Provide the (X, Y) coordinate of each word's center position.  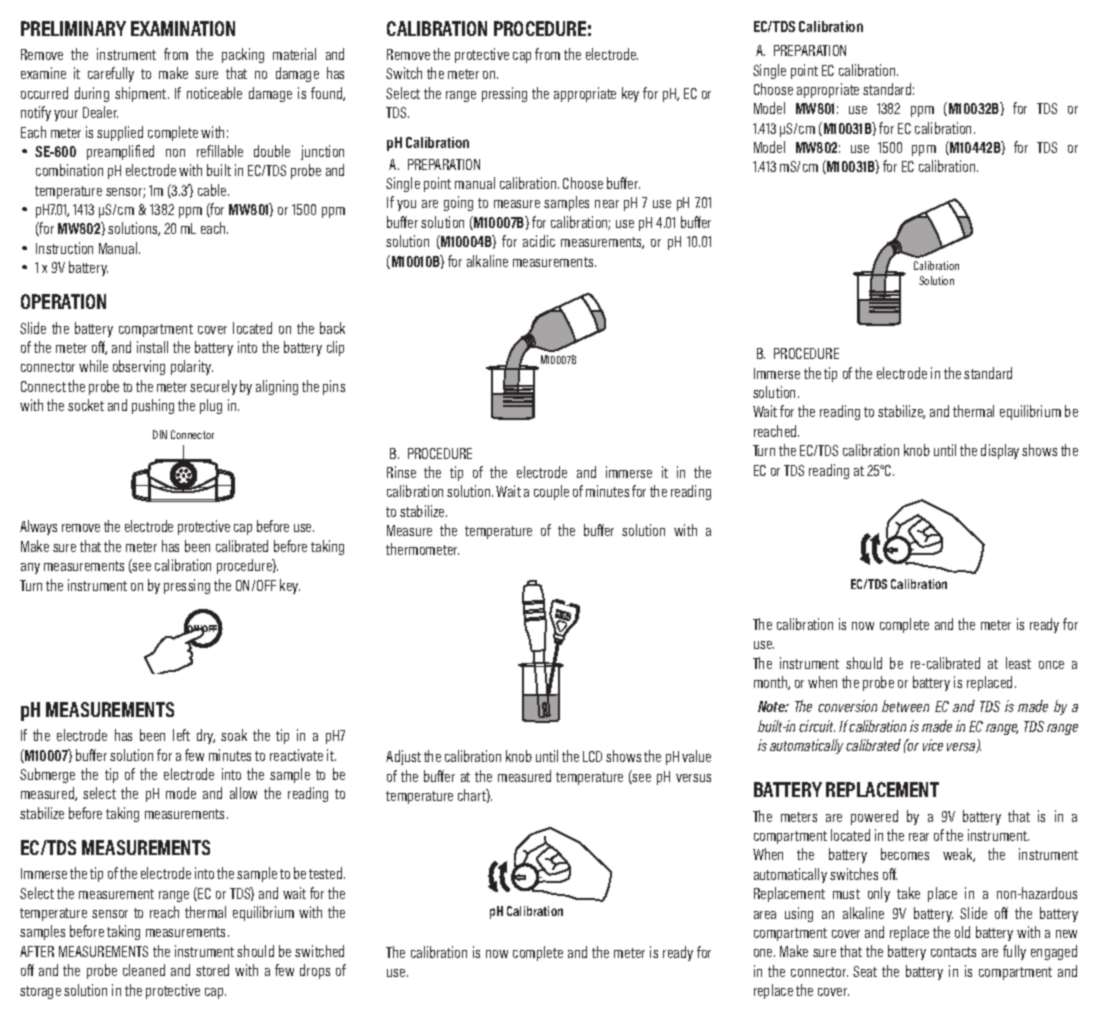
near (607, 204)
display (1000, 451)
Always (38, 527)
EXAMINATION (183, 28)
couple (551, 492)
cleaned (144, 970)
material (294, 54)
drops (315, 971)
